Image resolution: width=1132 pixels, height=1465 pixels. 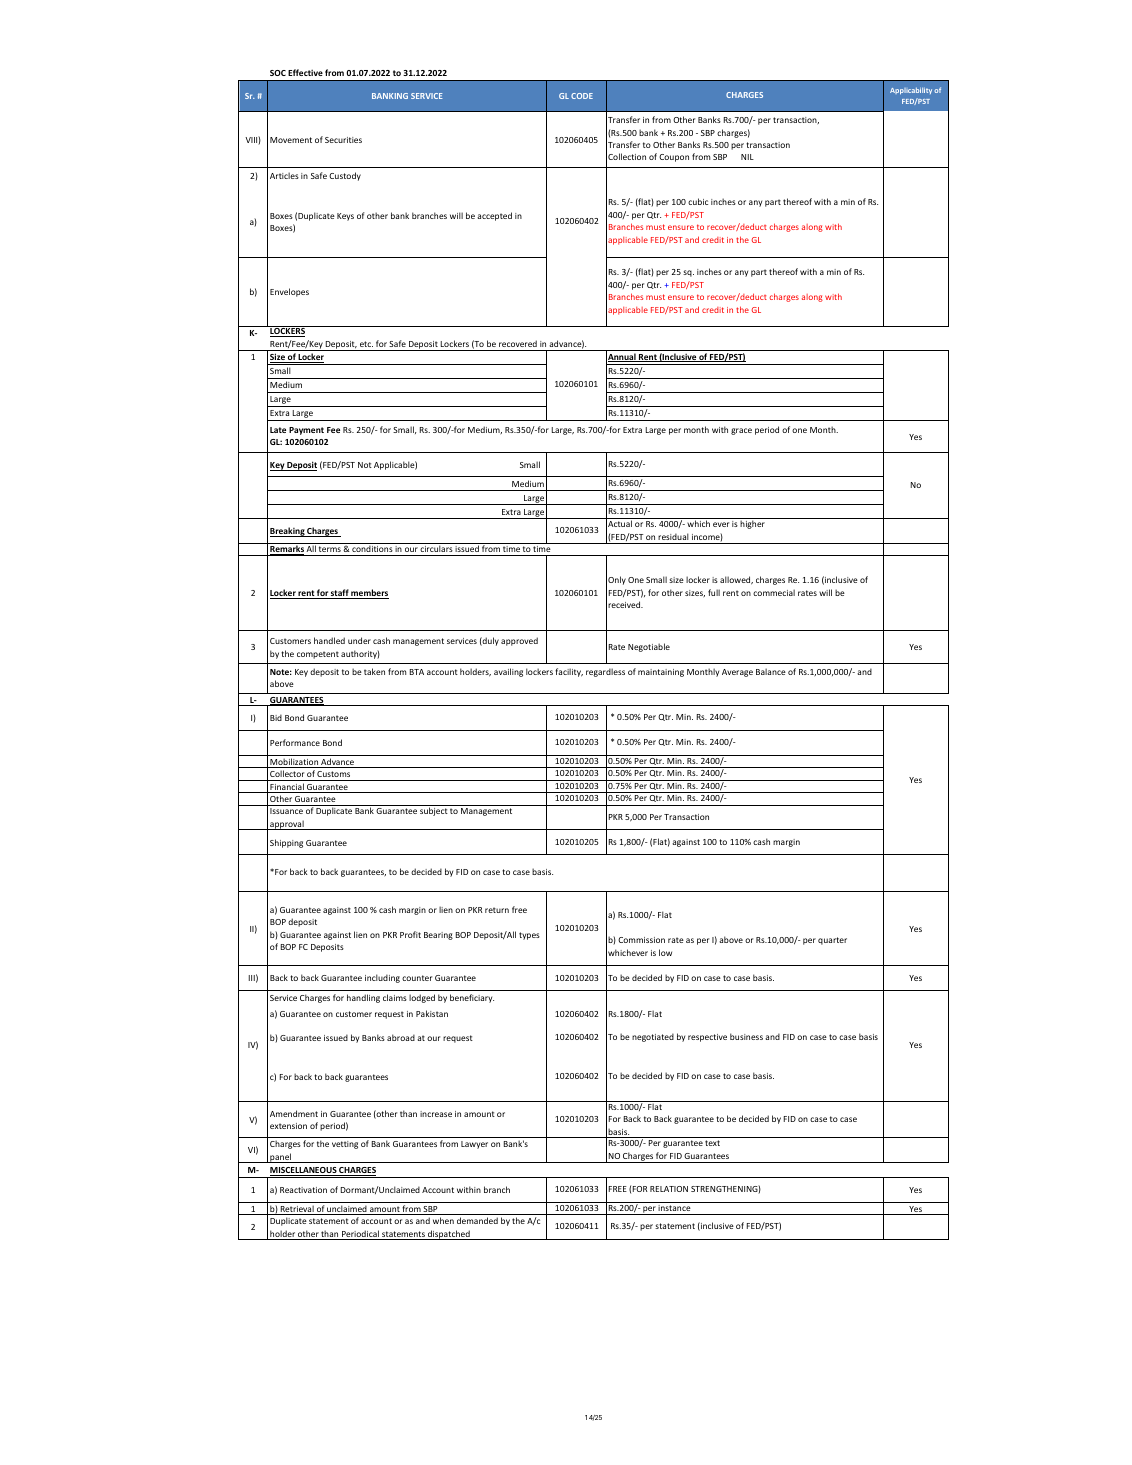 What do you see at coordinates (303, 1190) in the screenshot?
I see `Reactivation` at bounding box center [303, 1190].
